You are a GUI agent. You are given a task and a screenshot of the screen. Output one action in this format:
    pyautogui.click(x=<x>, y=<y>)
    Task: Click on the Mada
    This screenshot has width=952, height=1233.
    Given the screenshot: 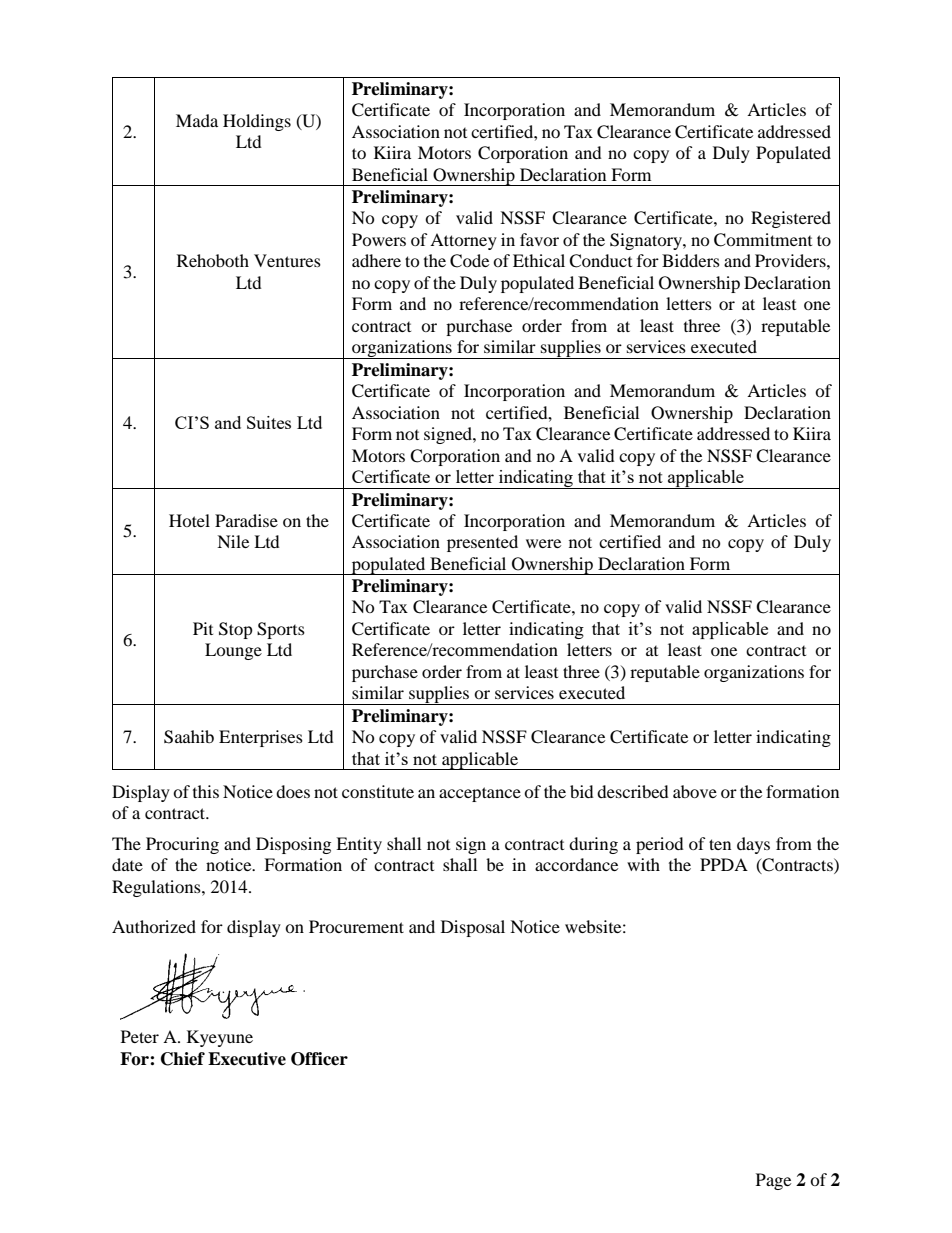 What is the action you would take?
    pyautogui.click(x=197, y=120)
